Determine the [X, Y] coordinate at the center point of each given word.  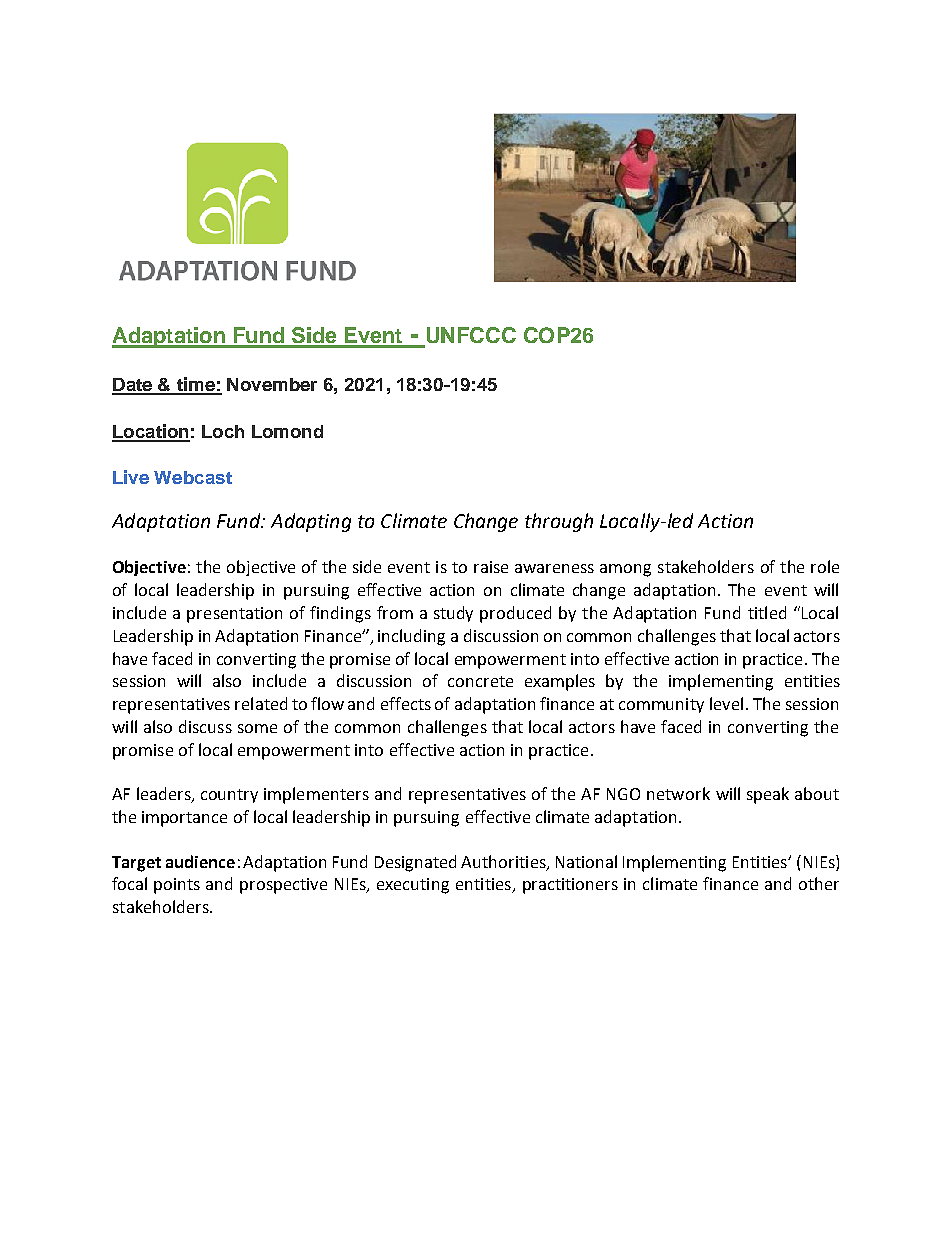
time [195, 385]
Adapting [311, 522]
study [453, 614]
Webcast [193, 477]
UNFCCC [470, 336]
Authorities [504, 862]
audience [200, 861]
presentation [234, 615]
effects [406, 703]
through [559, 522]
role [825, 566]
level [726, 703]
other [819, 883]
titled [767, 612]
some [257, 728]
